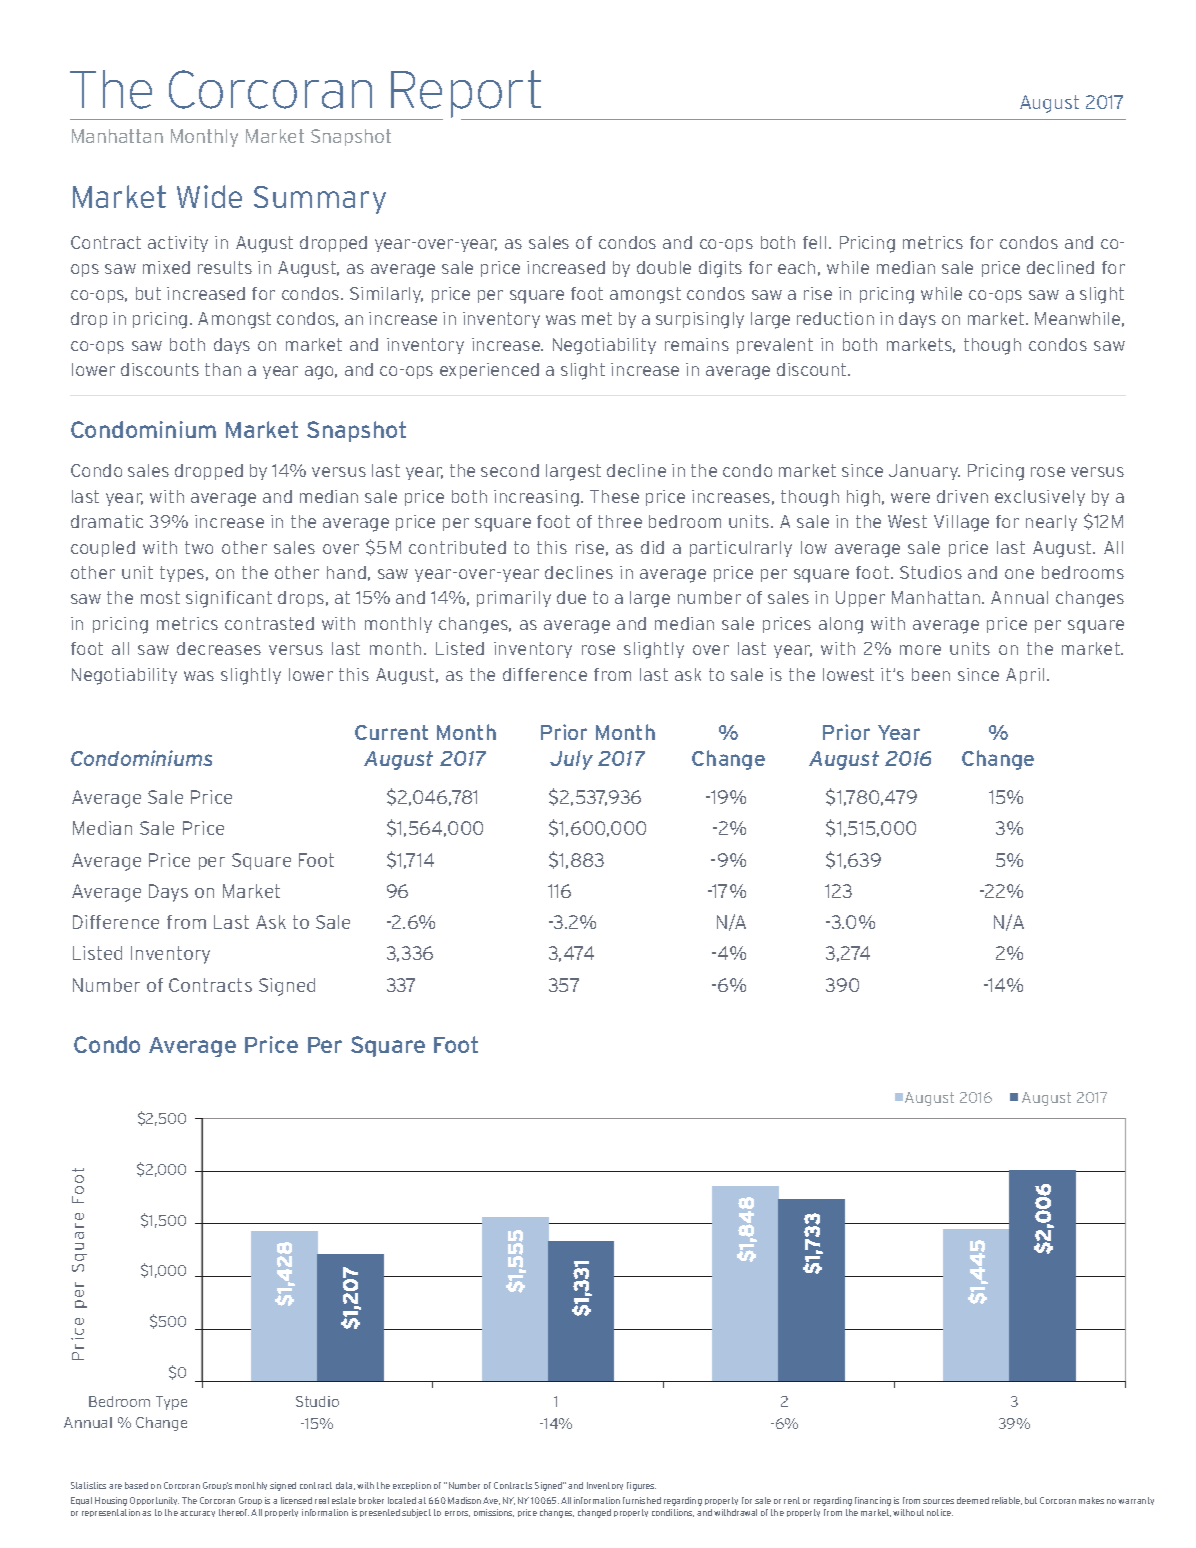  What do you see at coordinates (209, 196) in the image?
I see `Wide` at bounding box center [209, 196].
